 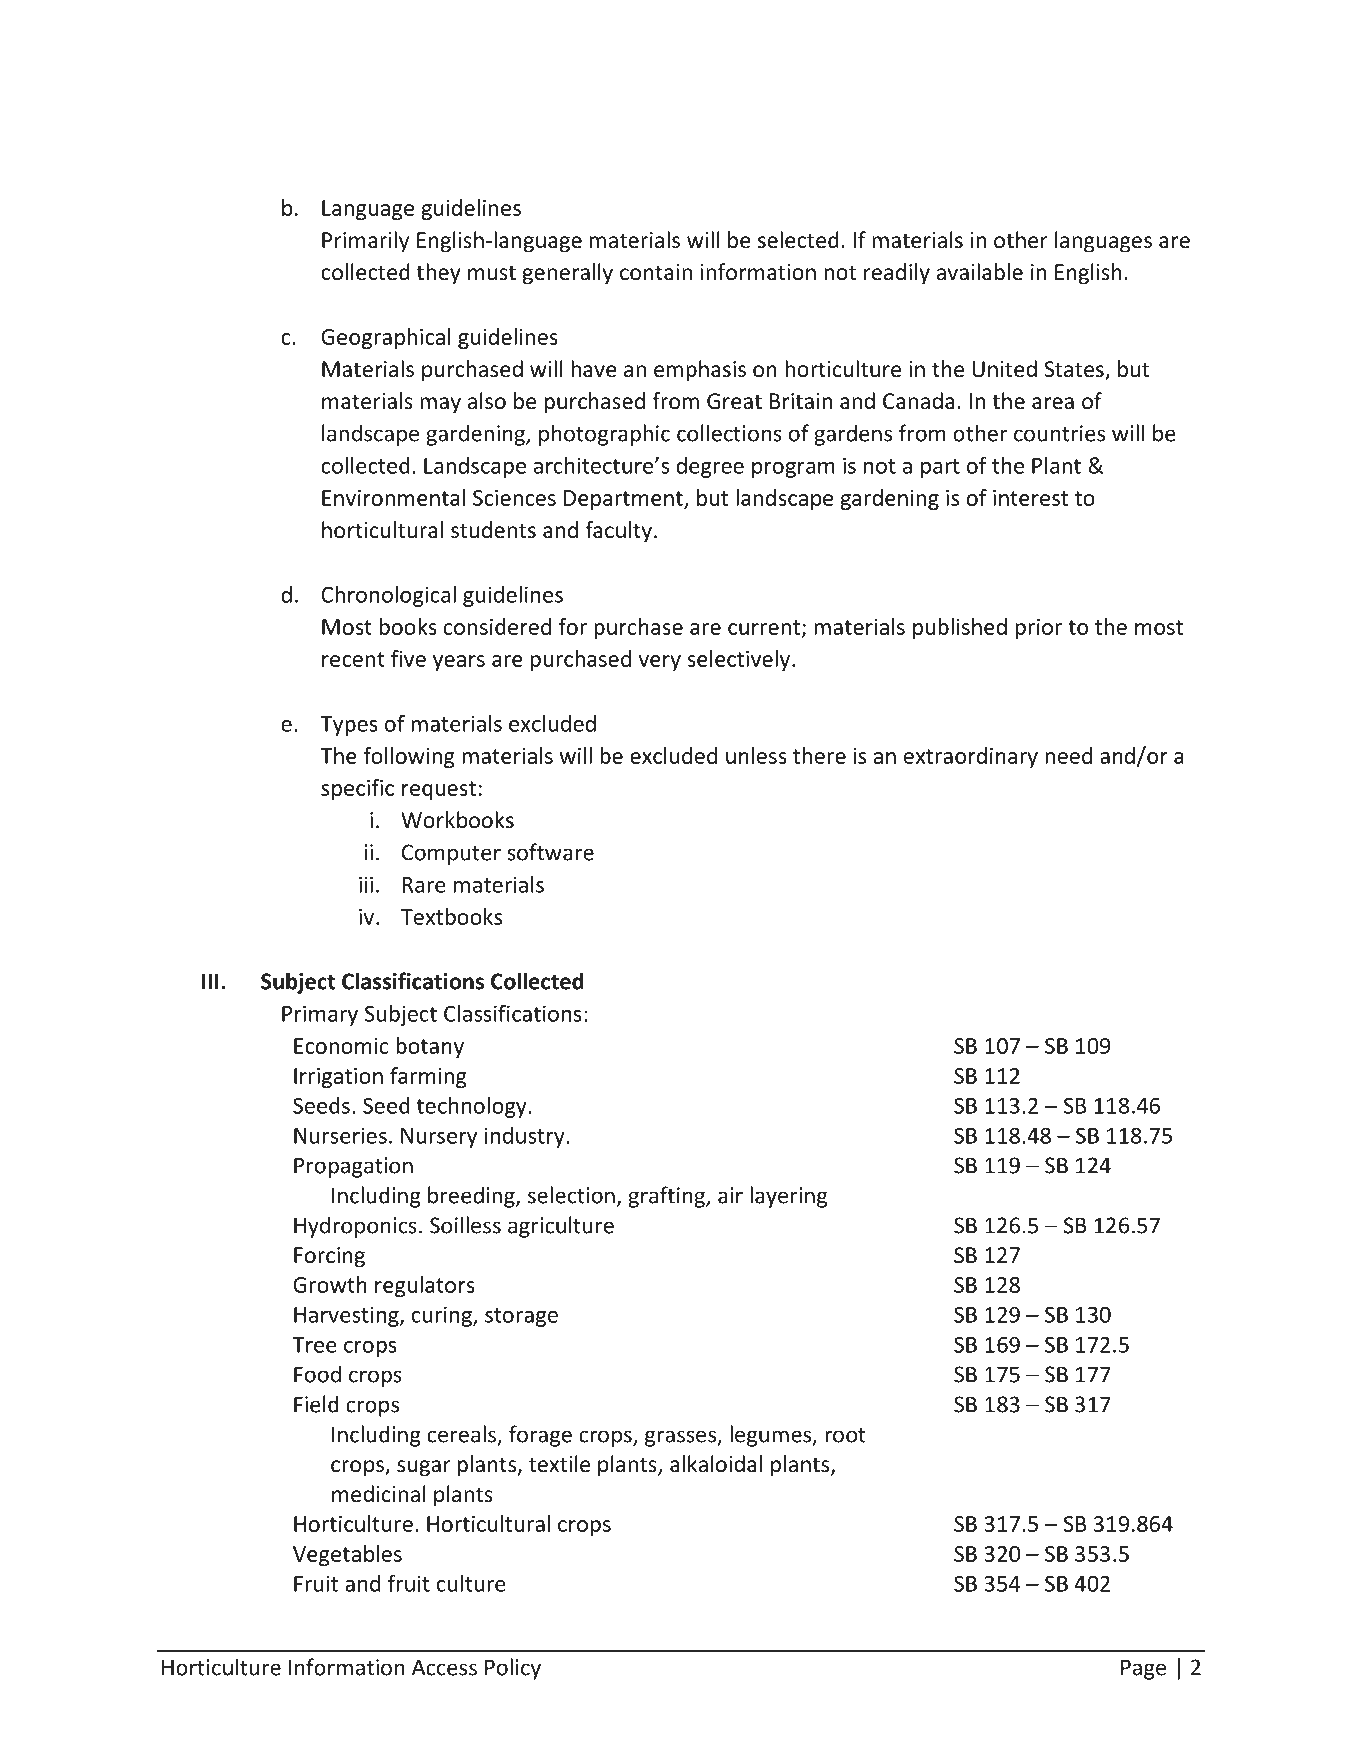 What do you see at coordinates (730, 1195) in the document?
I see `air` at bounding box center [730, 1195].
